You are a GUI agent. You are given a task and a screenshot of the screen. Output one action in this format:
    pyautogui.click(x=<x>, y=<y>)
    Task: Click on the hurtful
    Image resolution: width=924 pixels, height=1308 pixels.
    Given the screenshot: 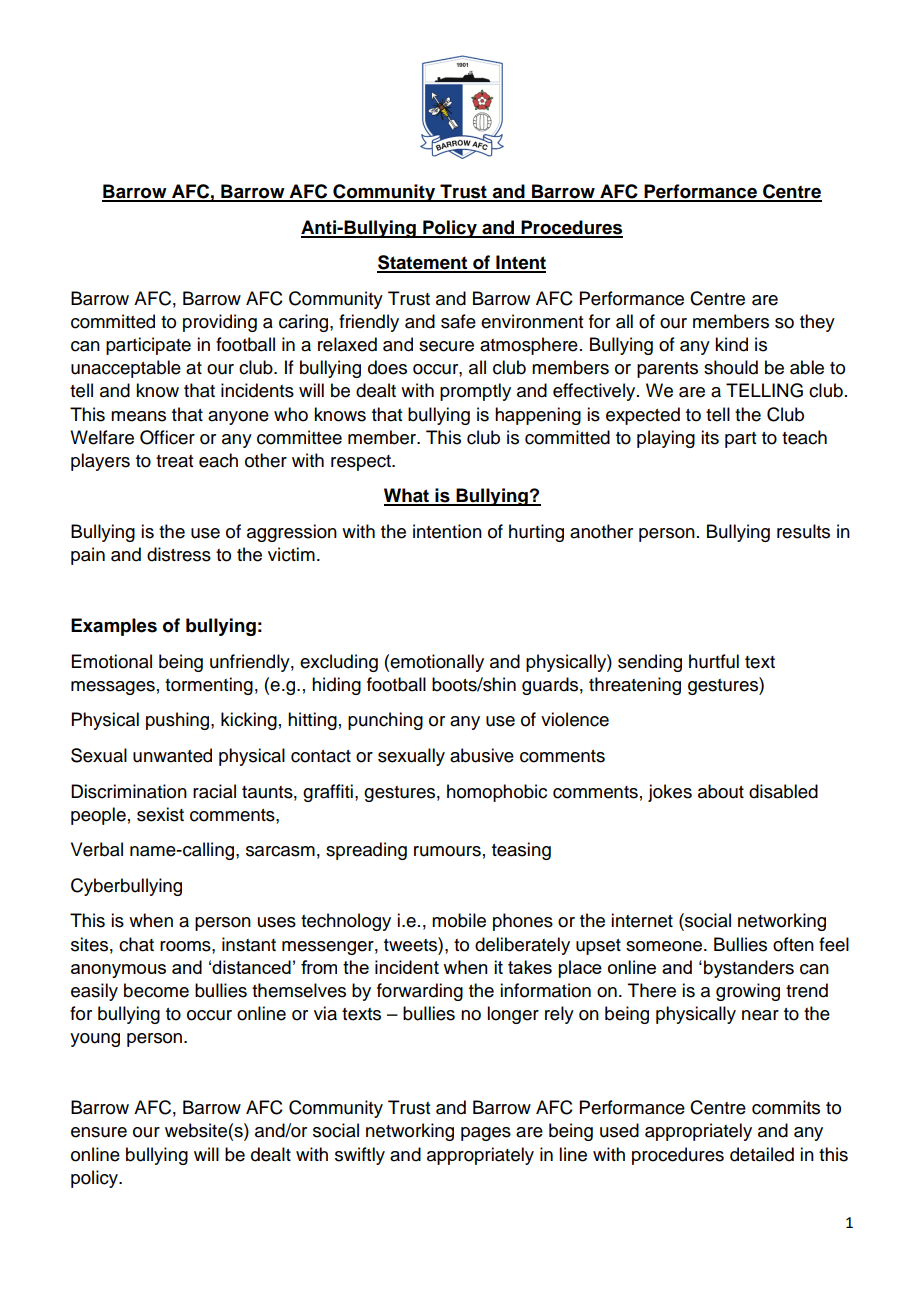 What is the action you would take?
    pyautogui.click(x=714, y=661)
